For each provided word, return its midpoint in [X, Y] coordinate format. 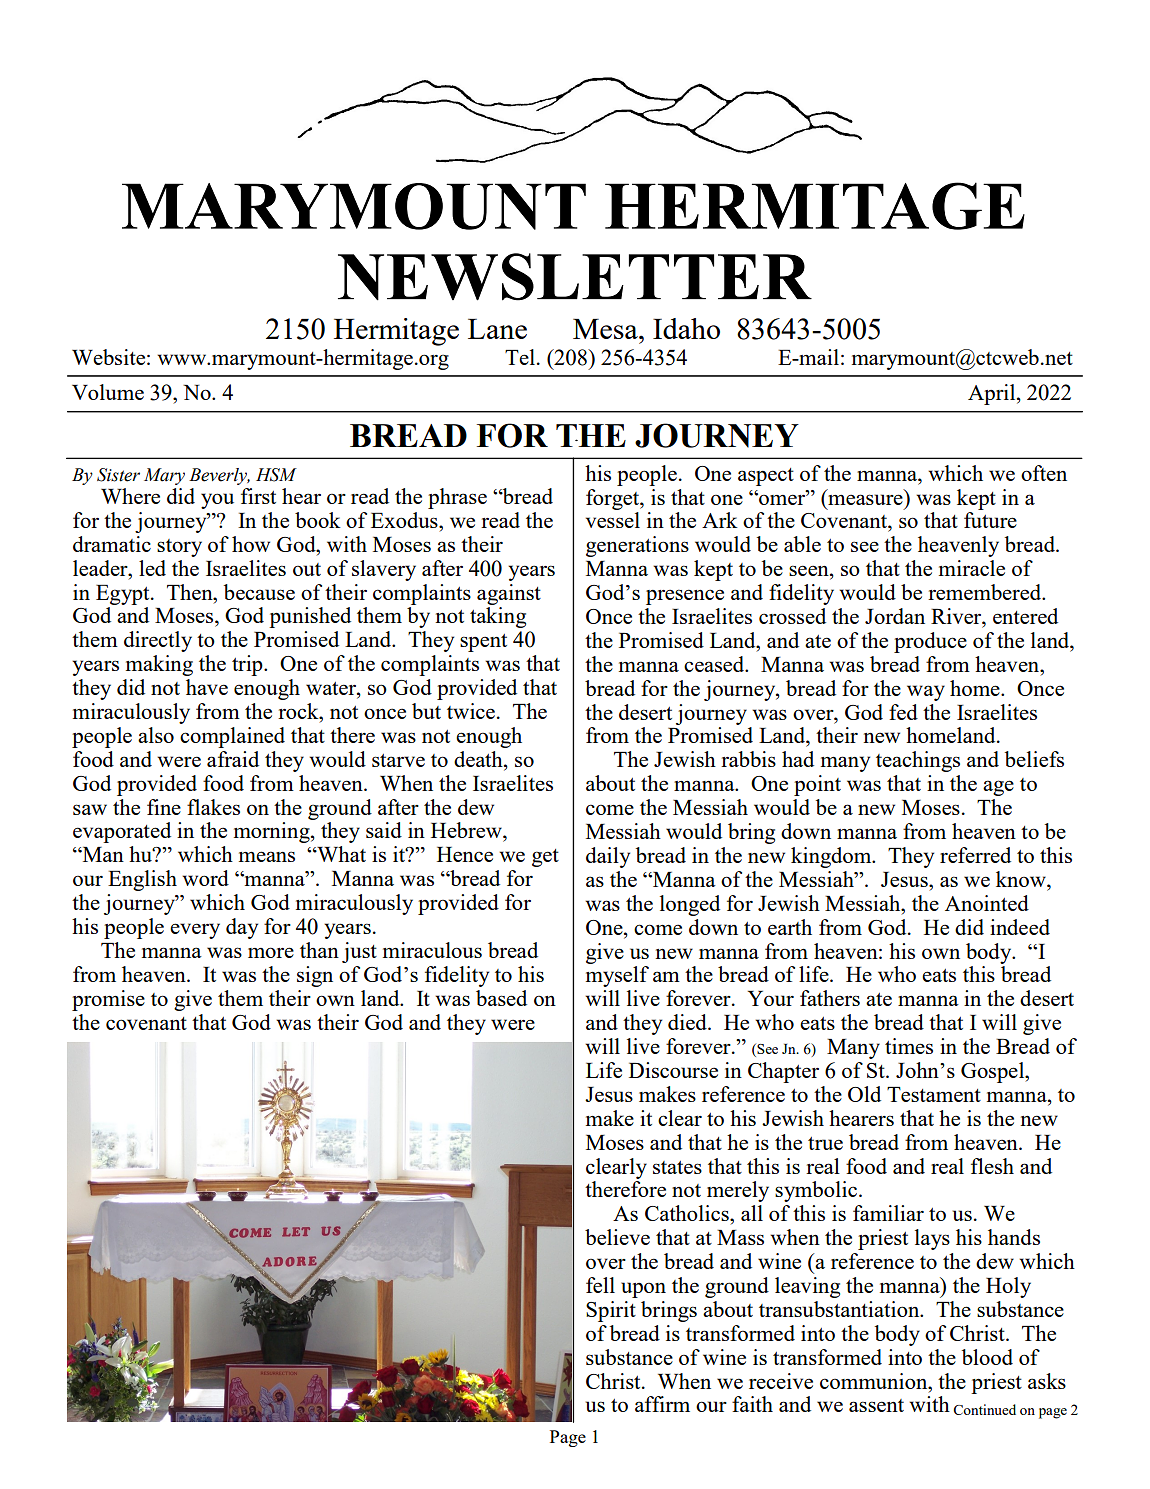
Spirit [611, 1311]
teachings [918, 761]
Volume [108, 392]
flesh [992, 1166]
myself [617, 976]
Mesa [606, 329]
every [195, 931]
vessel [613, 520]
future [990, 520]
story [179, 548]
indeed [1020, 927]
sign [315, 976]
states [677, 1167]
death [479, 759]
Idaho [686, 328]
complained [232, 737]
